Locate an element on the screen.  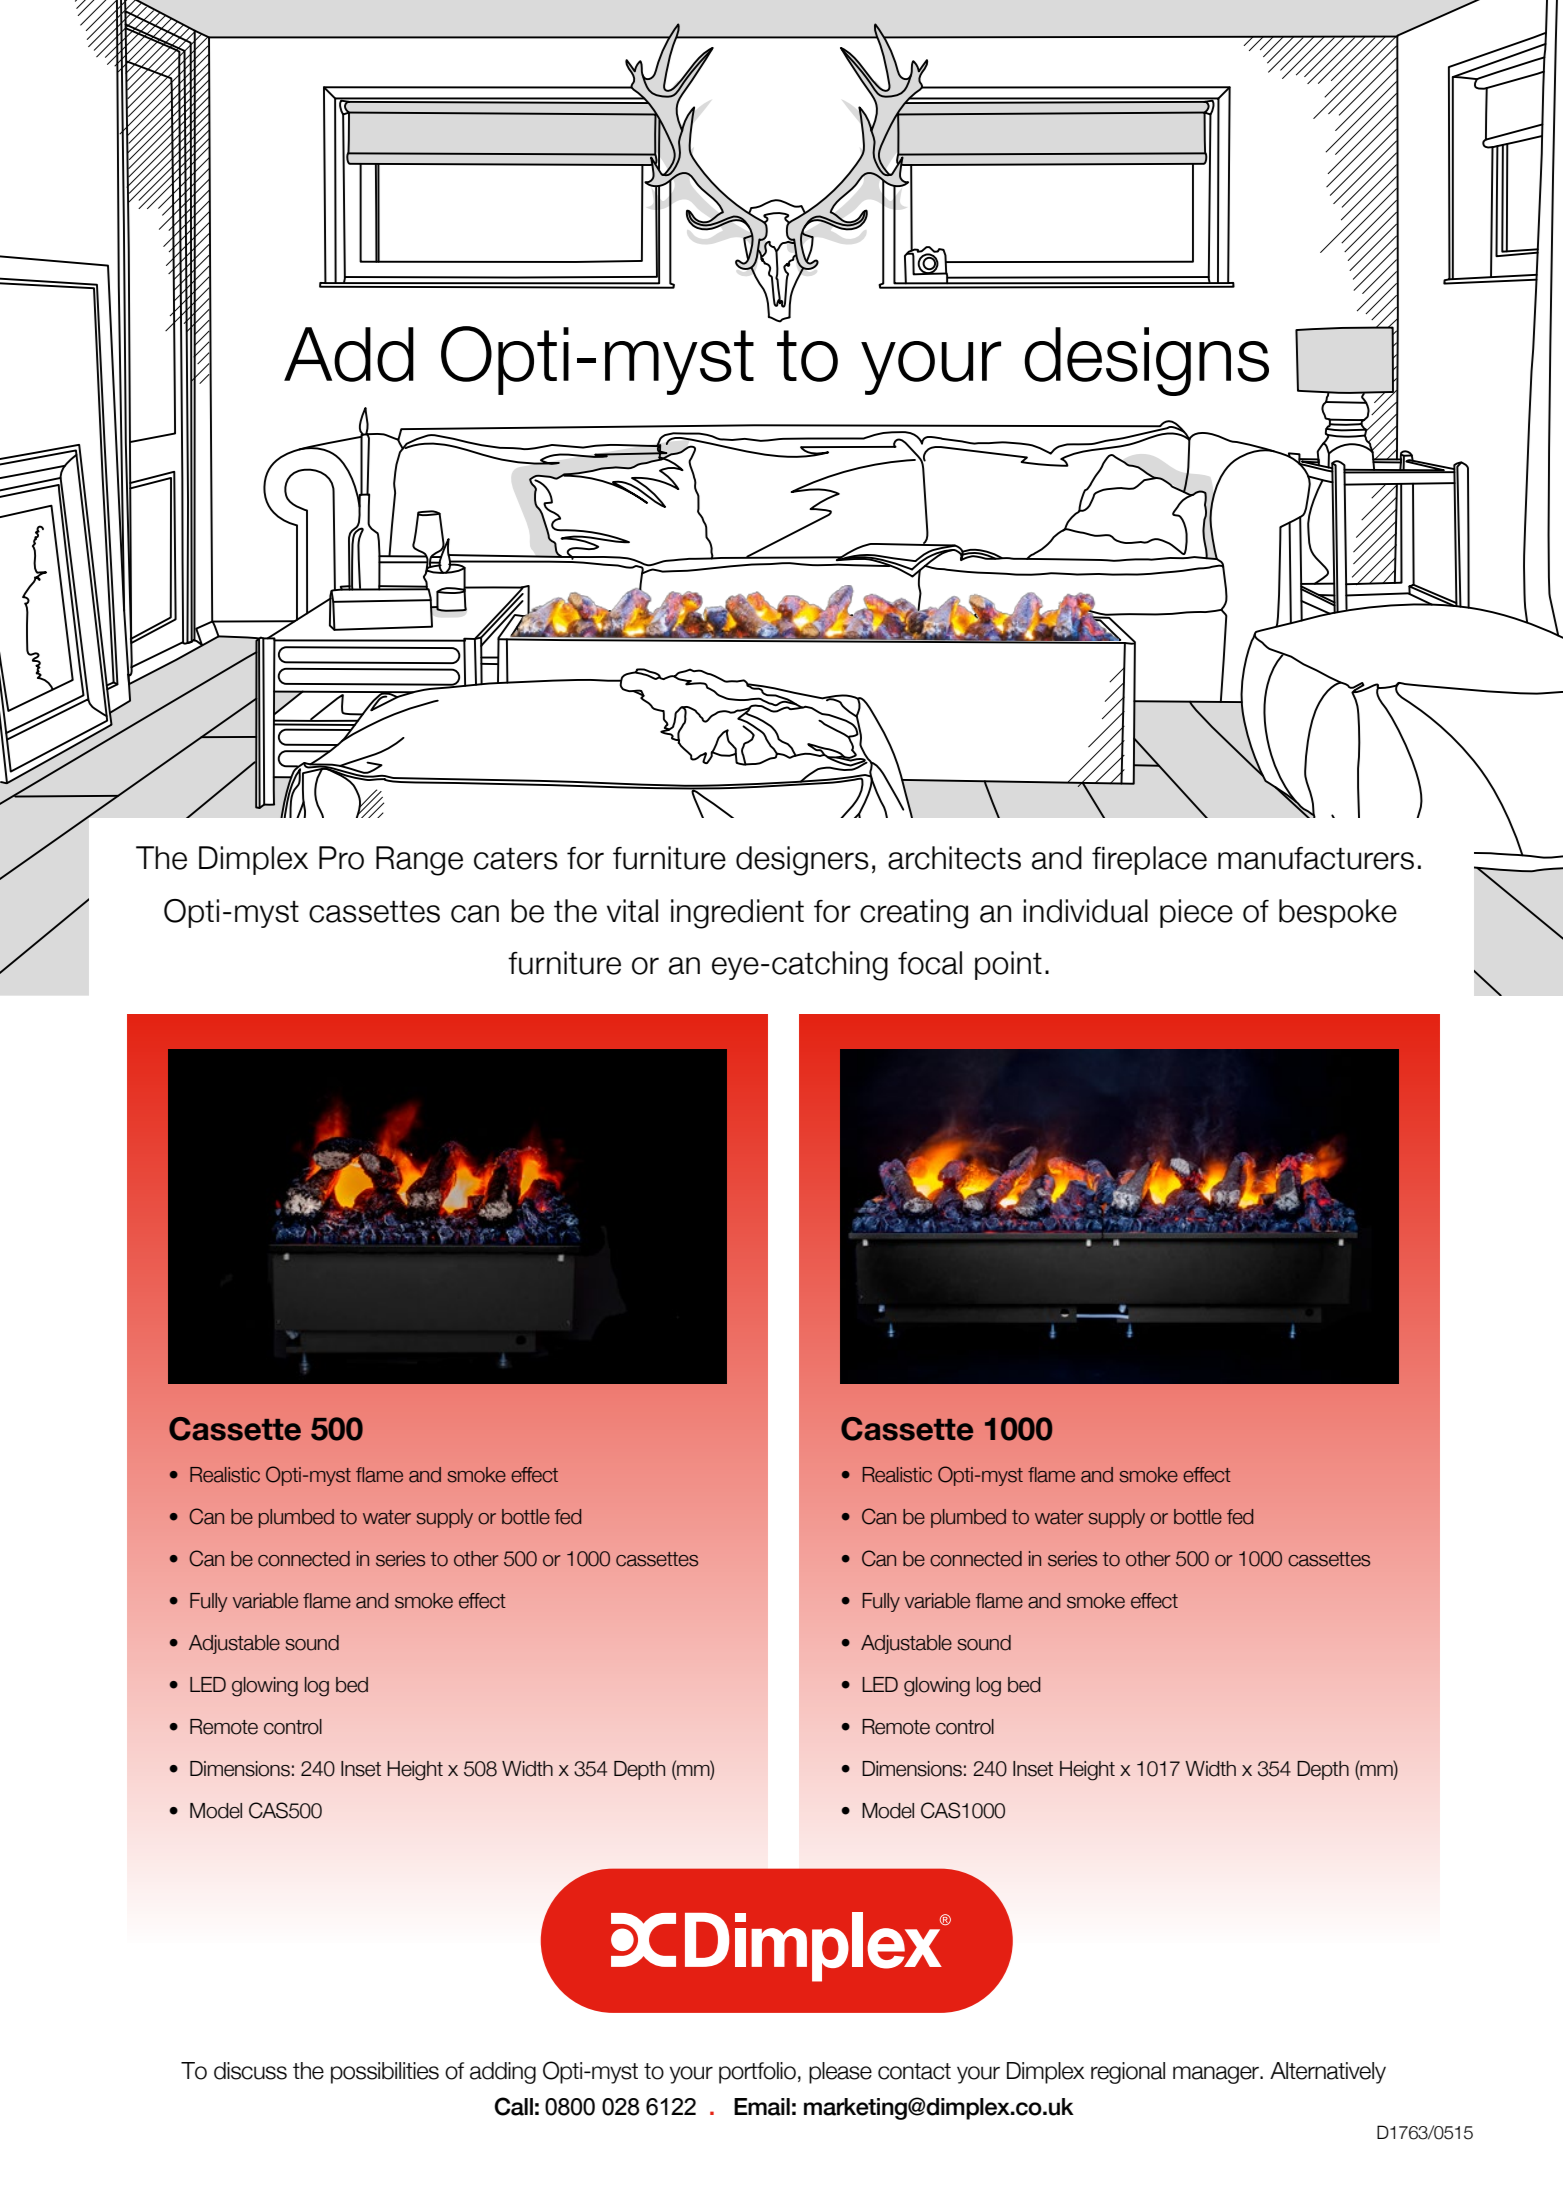
piece is located at coordinates (1196, 913).
